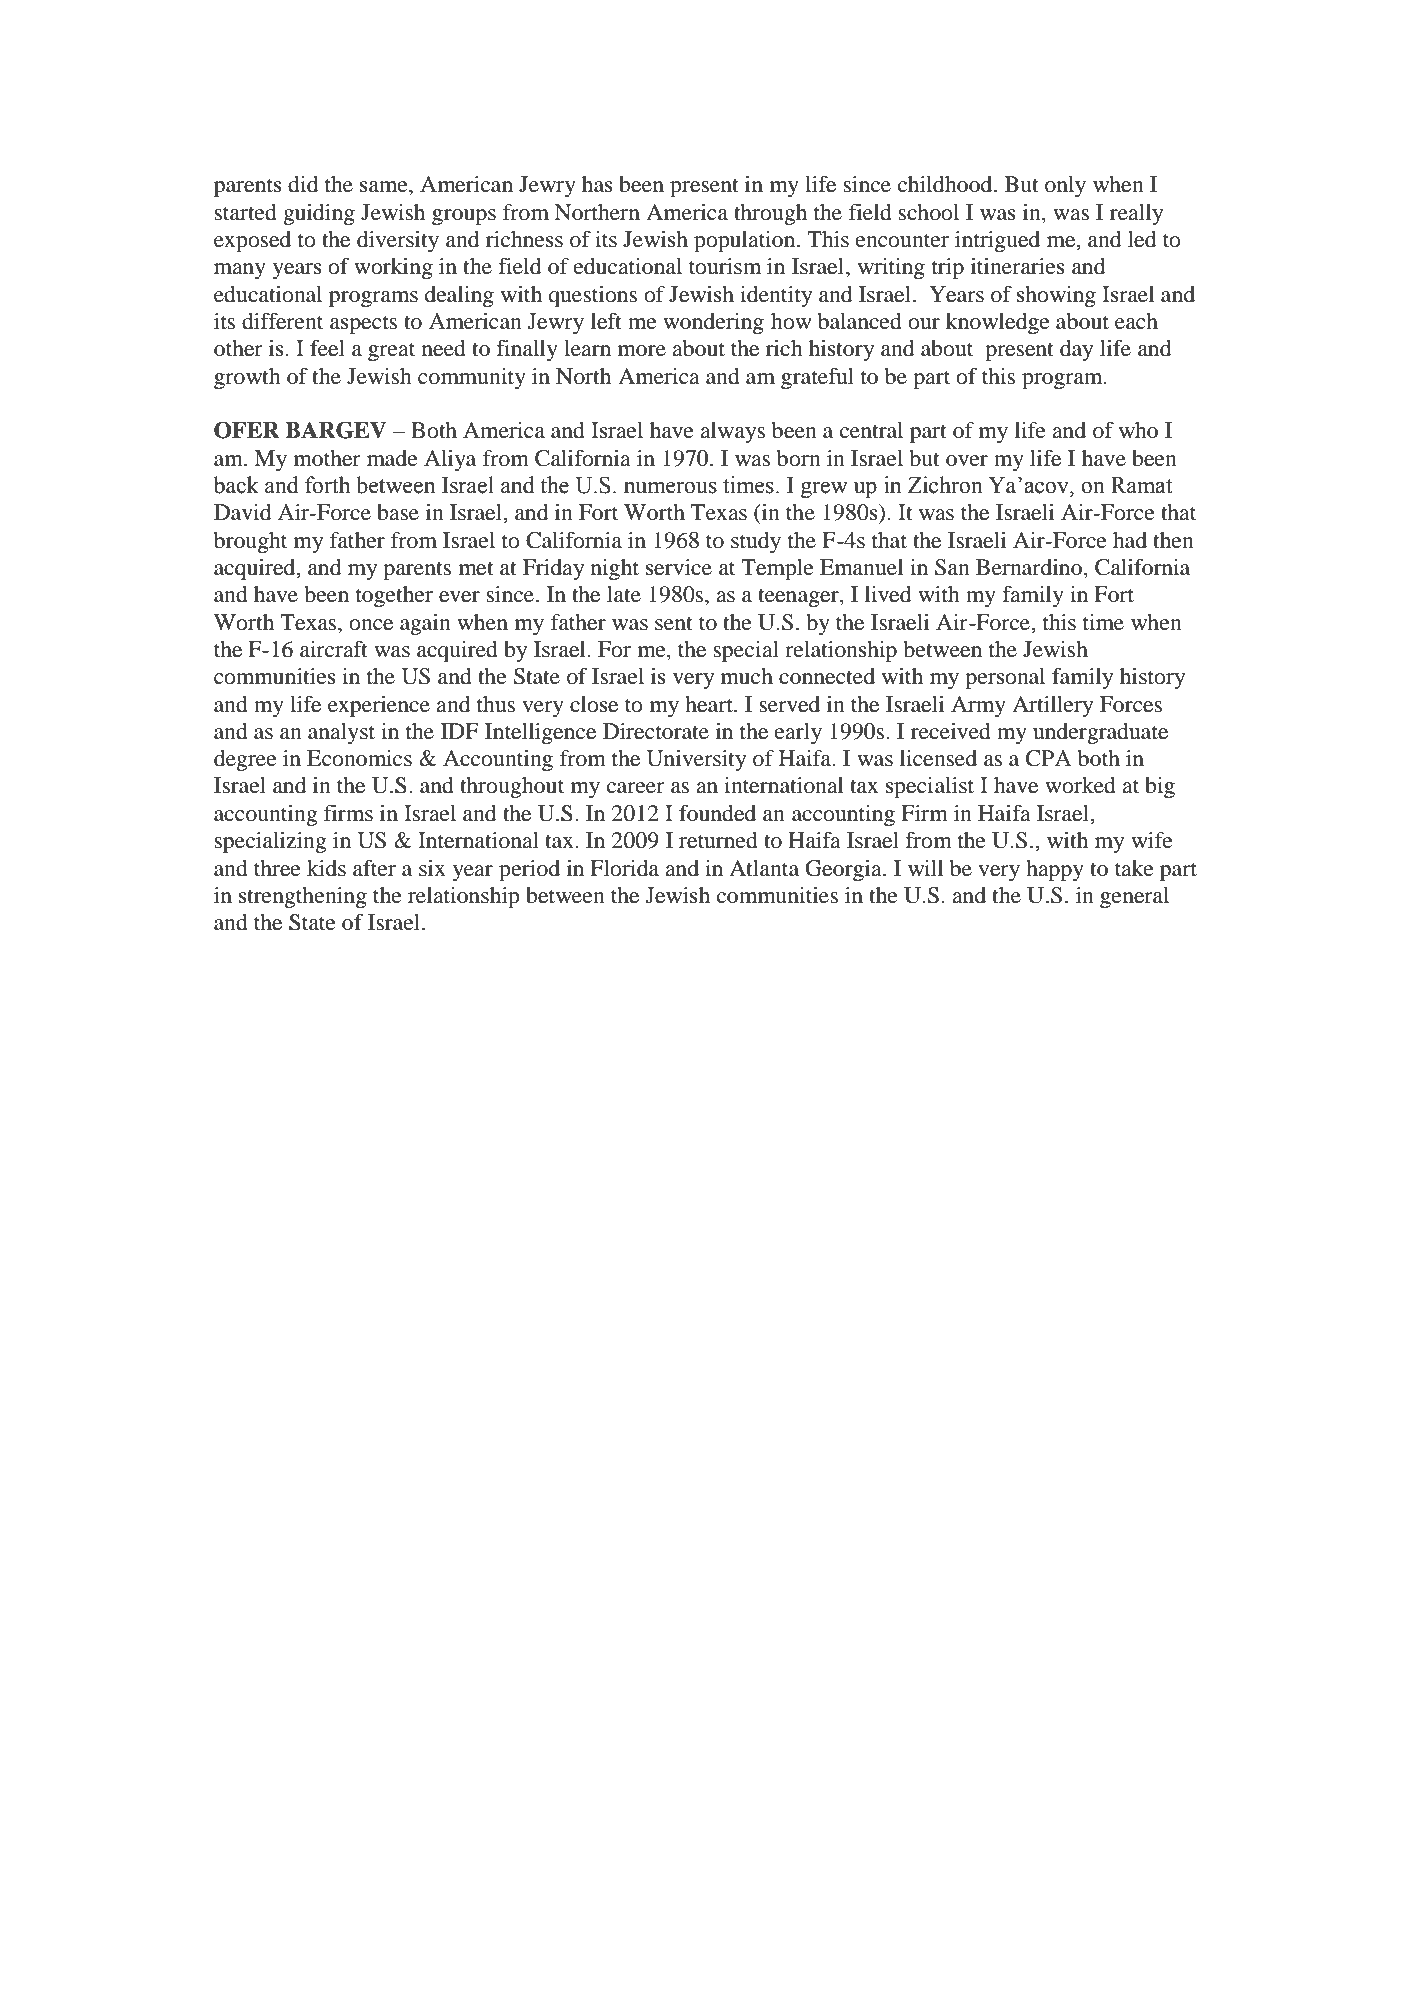  What do you see at coordinates (1065, 186) in the screenshot?
I see `only` at bounding box center [1065, 186].
